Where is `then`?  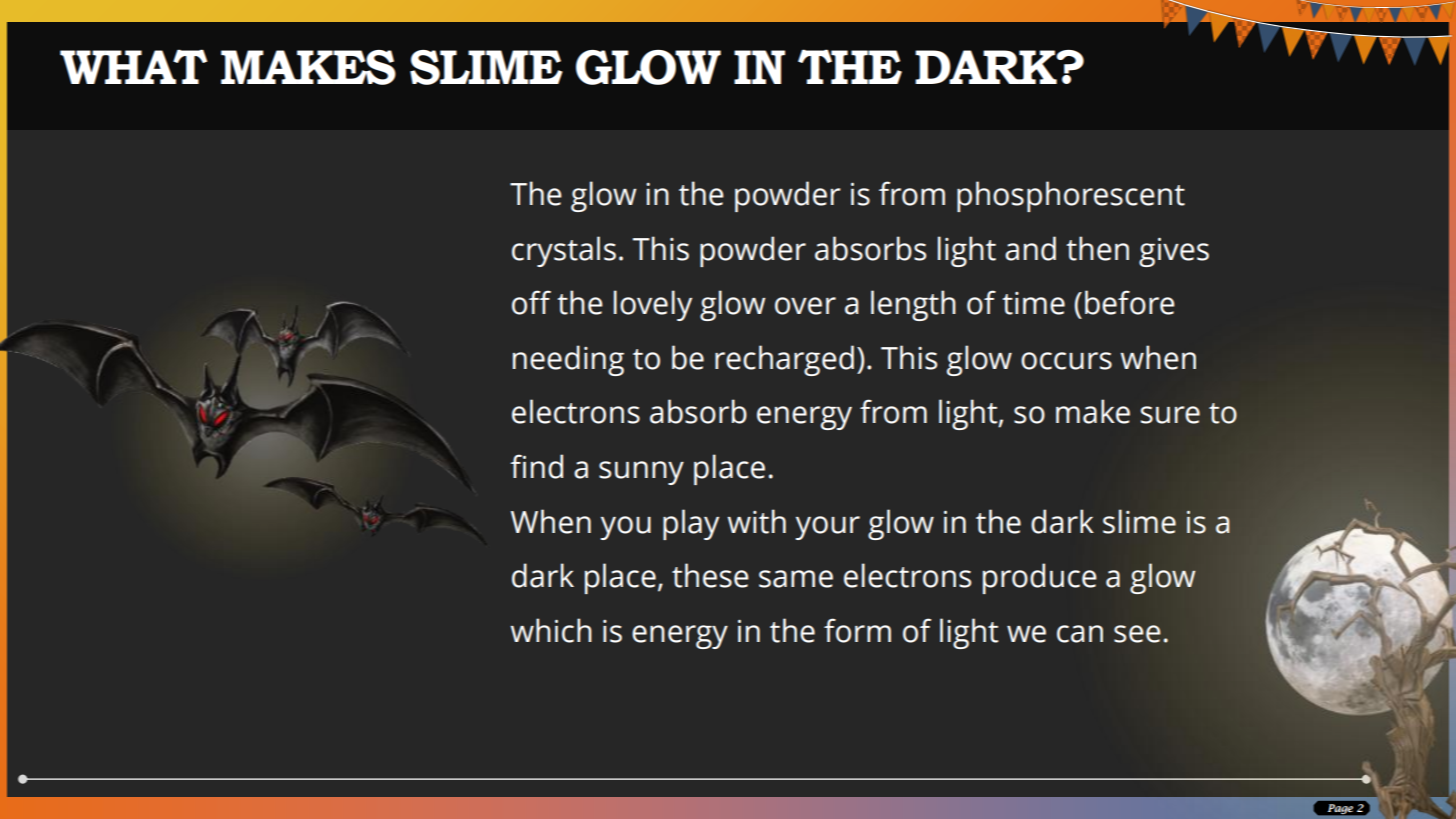
then is located at coordinates (1098, 248).
